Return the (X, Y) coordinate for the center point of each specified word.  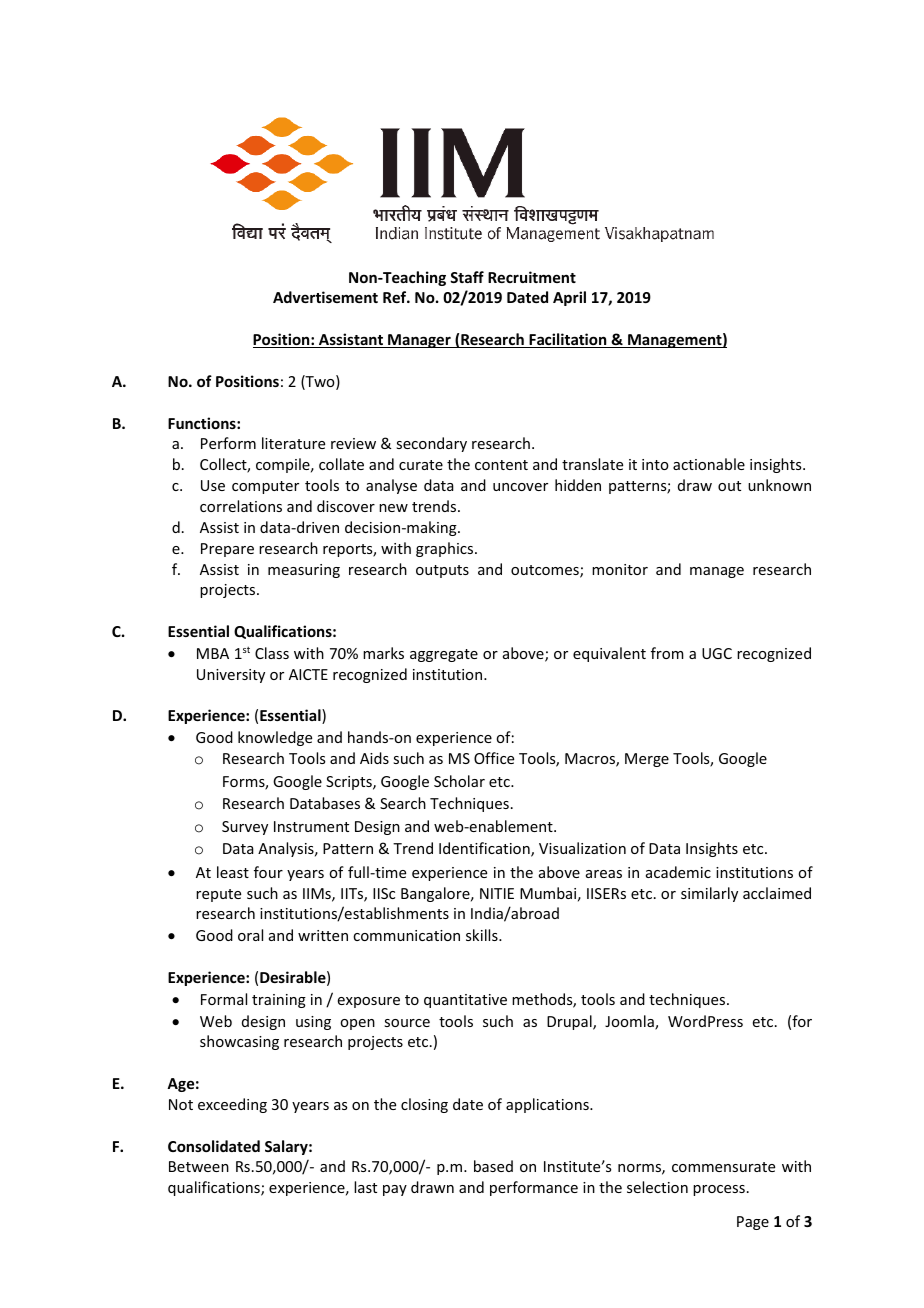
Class (272, 653)
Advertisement (325, 297)
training (279, 1001)
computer (265, 487)
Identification (485, 849)
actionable (709, 464)
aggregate (444, 655)
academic (678, 872)
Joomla (630, 1022)
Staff (467, 277)
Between (199, 1166)
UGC (717, 653)
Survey (245, 828)
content (501, 465)
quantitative (465, 1001)
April (569, 298)
